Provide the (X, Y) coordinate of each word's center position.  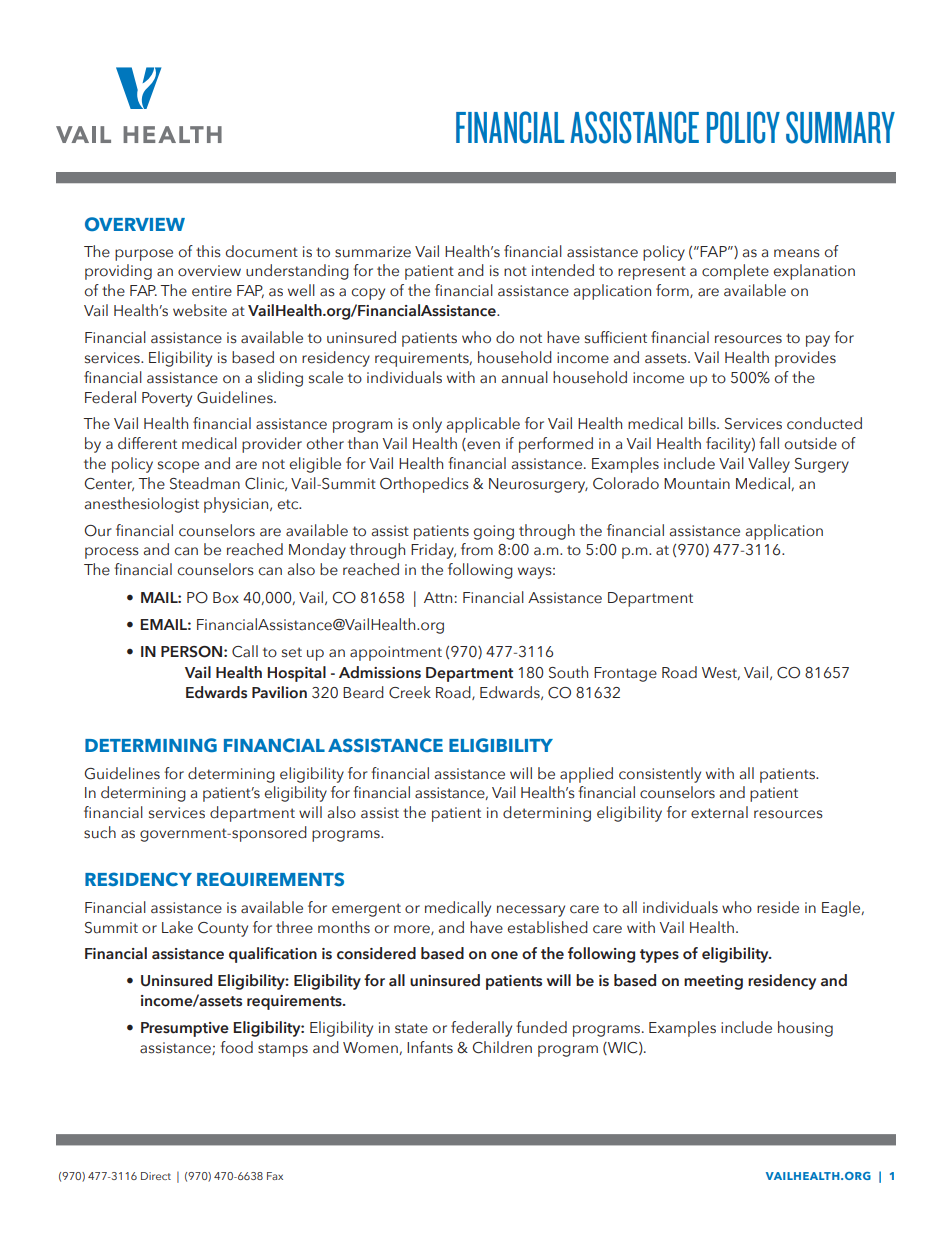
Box (226, 598)
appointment (396, 653)
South (568, 672)
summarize (373, 252)
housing (805, 1029)
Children (502, 1047)
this (208, 251)
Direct (156, 1176)
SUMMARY (840, 127)
